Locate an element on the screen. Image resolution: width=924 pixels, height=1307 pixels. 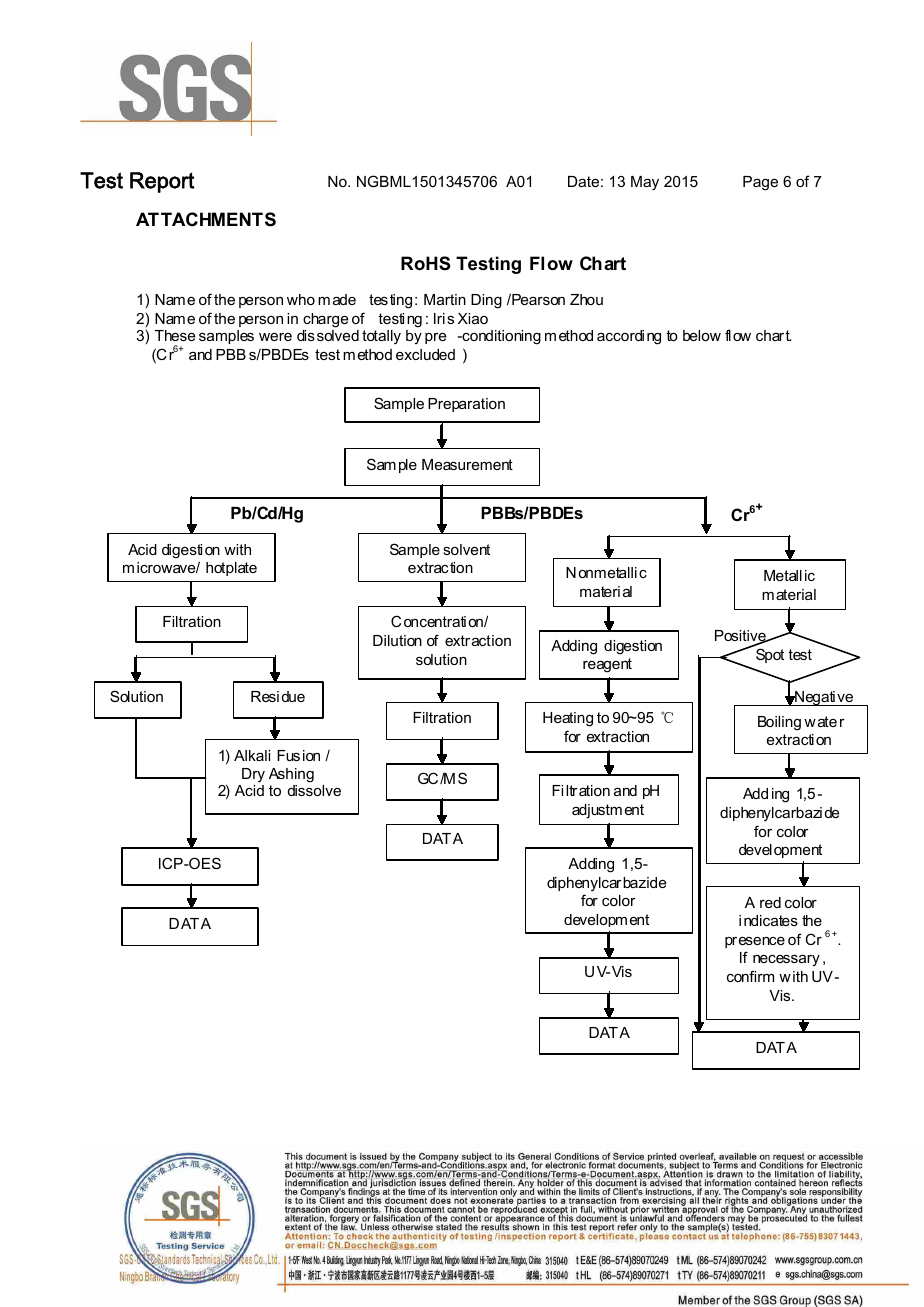
Page is located at coordinates (760, 183).
